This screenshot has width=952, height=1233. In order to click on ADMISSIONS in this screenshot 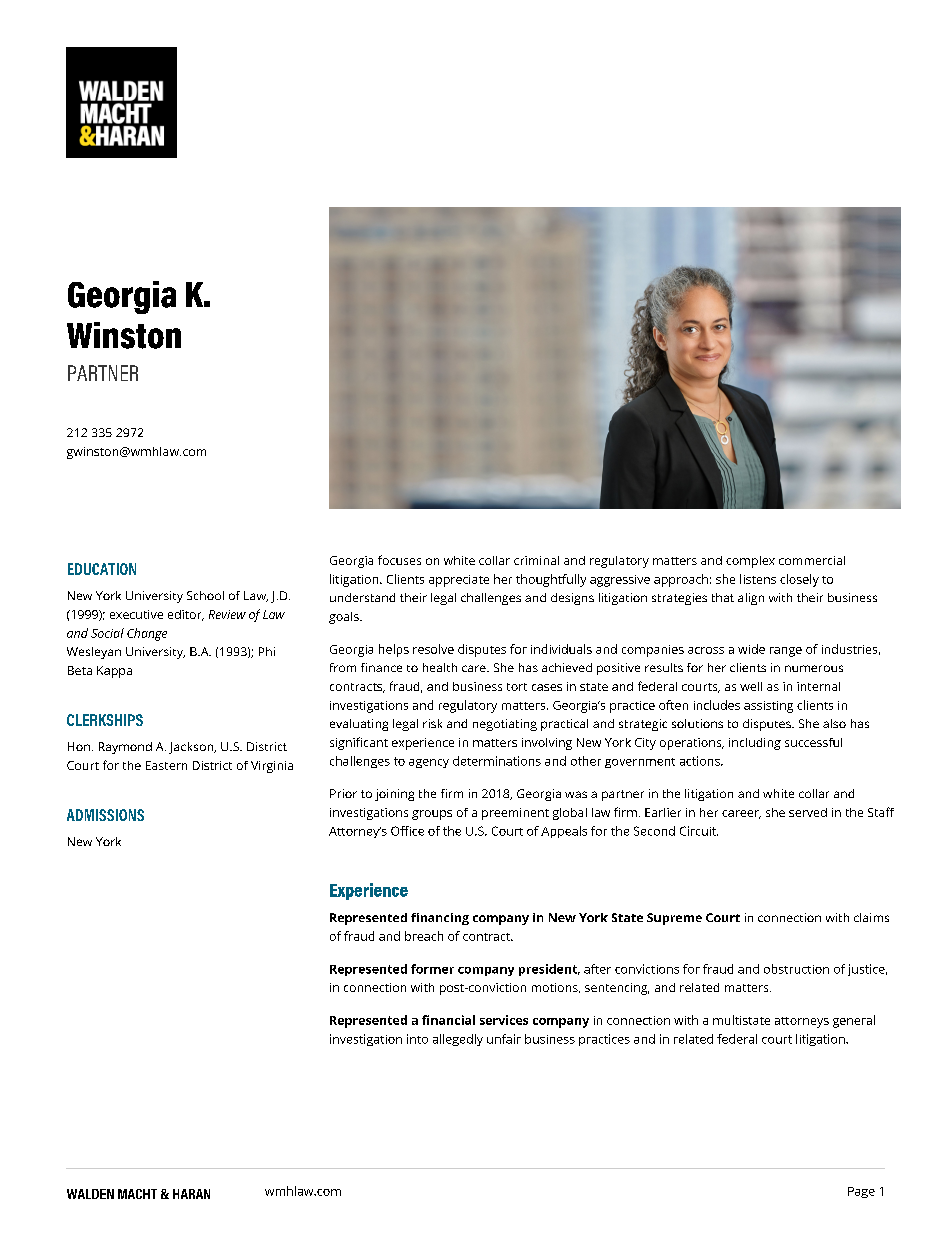, I will do `click(105, 815)`.
